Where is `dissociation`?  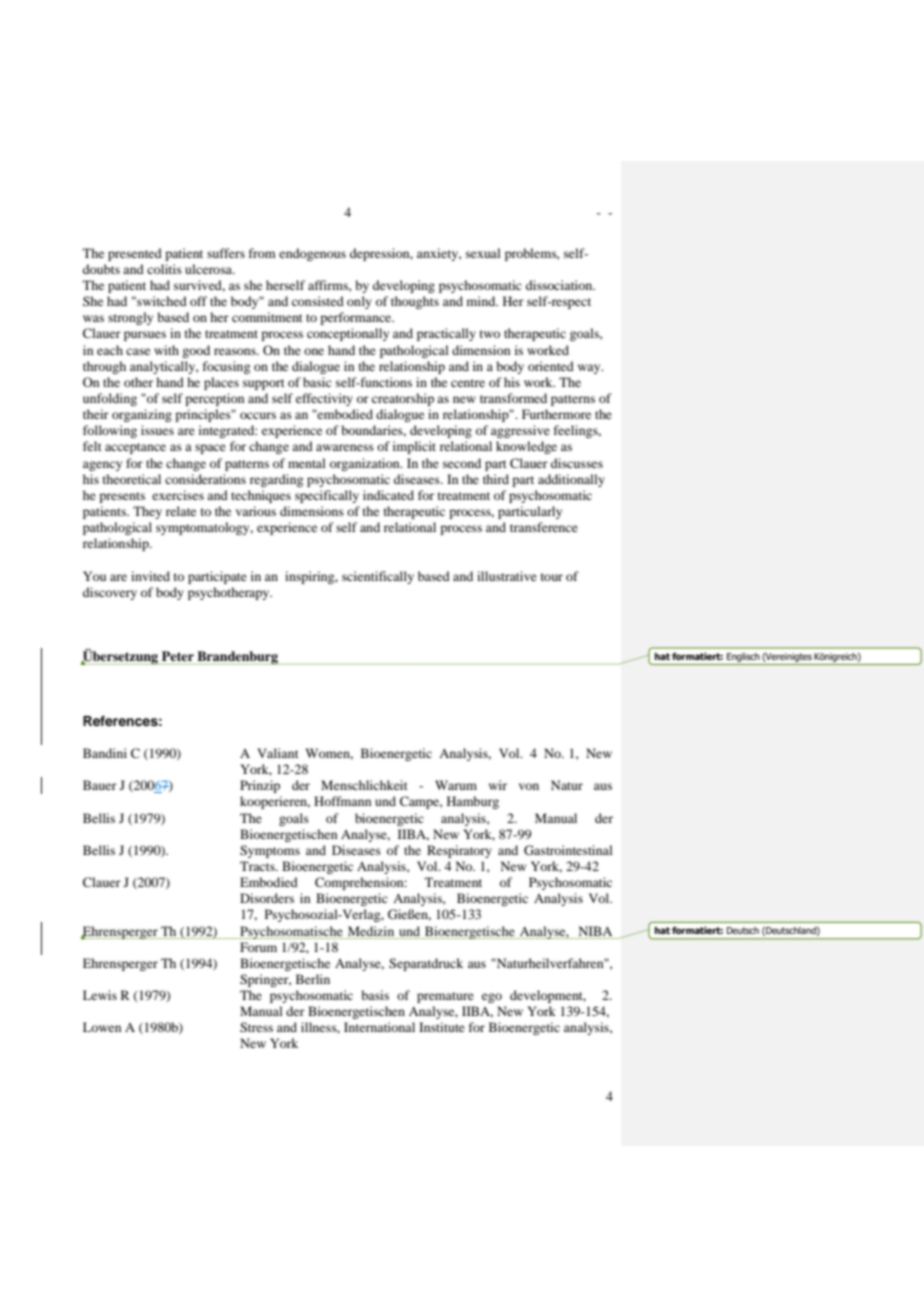
dissociation is located at coordinates (560, 285).
